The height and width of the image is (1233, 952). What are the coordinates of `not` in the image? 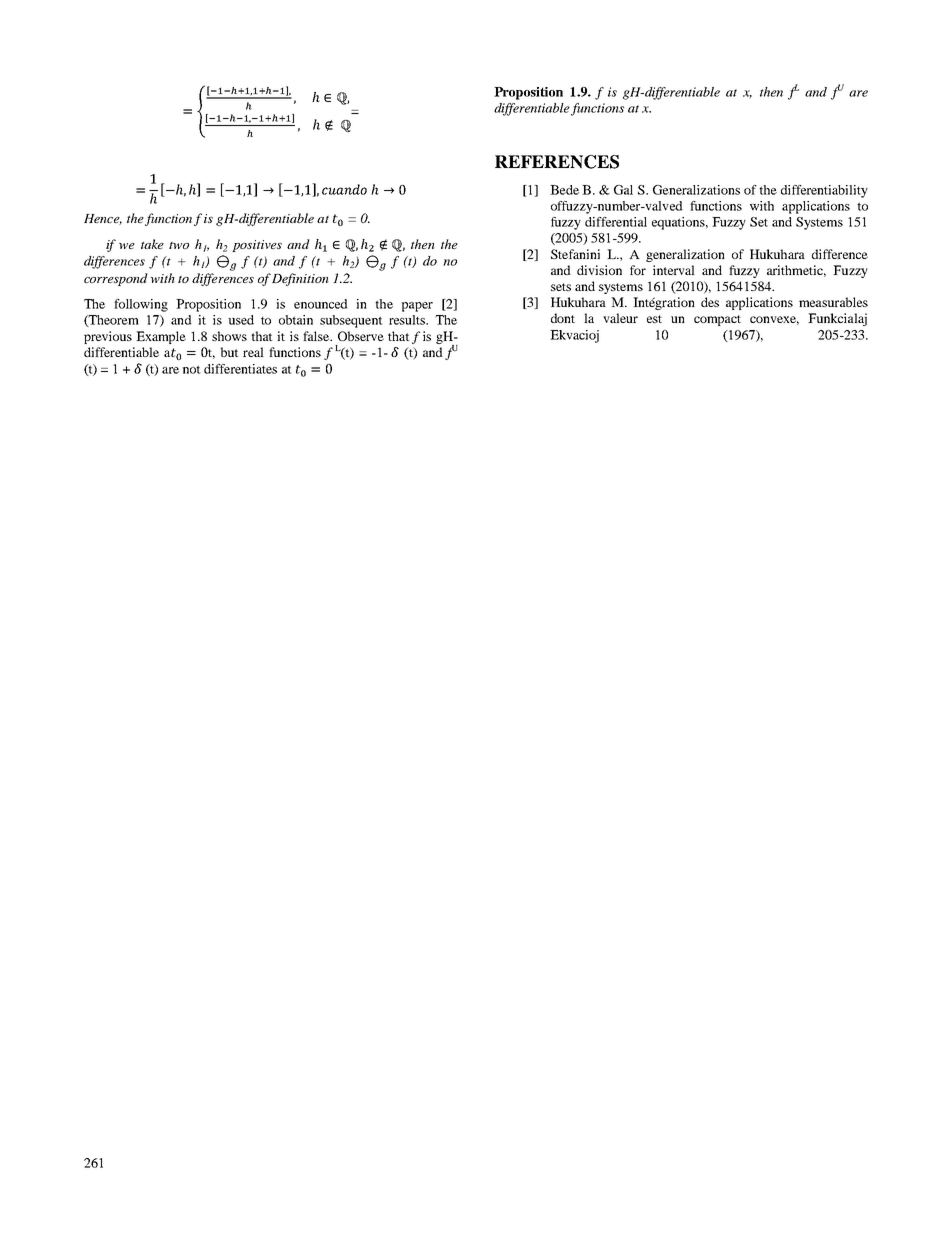 It's located at (191, 369).
